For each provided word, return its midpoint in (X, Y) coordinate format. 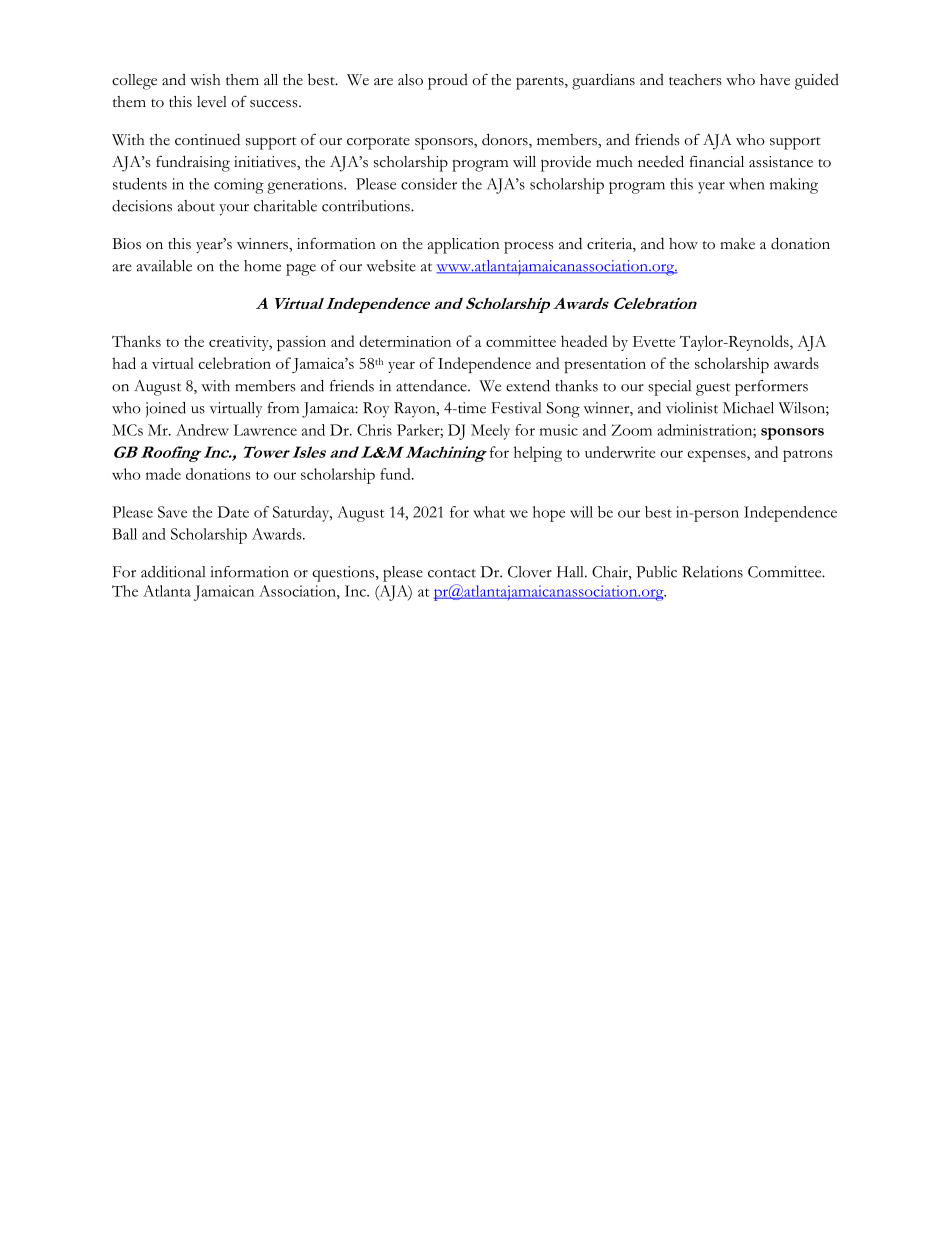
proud (448, 82)
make (737, 243)
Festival (516, 408)
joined (166, 409)
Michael (748, 408)
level (212, 102)
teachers (695, 80)
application (464, 246)
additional (173, 572)
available (164, 266)
